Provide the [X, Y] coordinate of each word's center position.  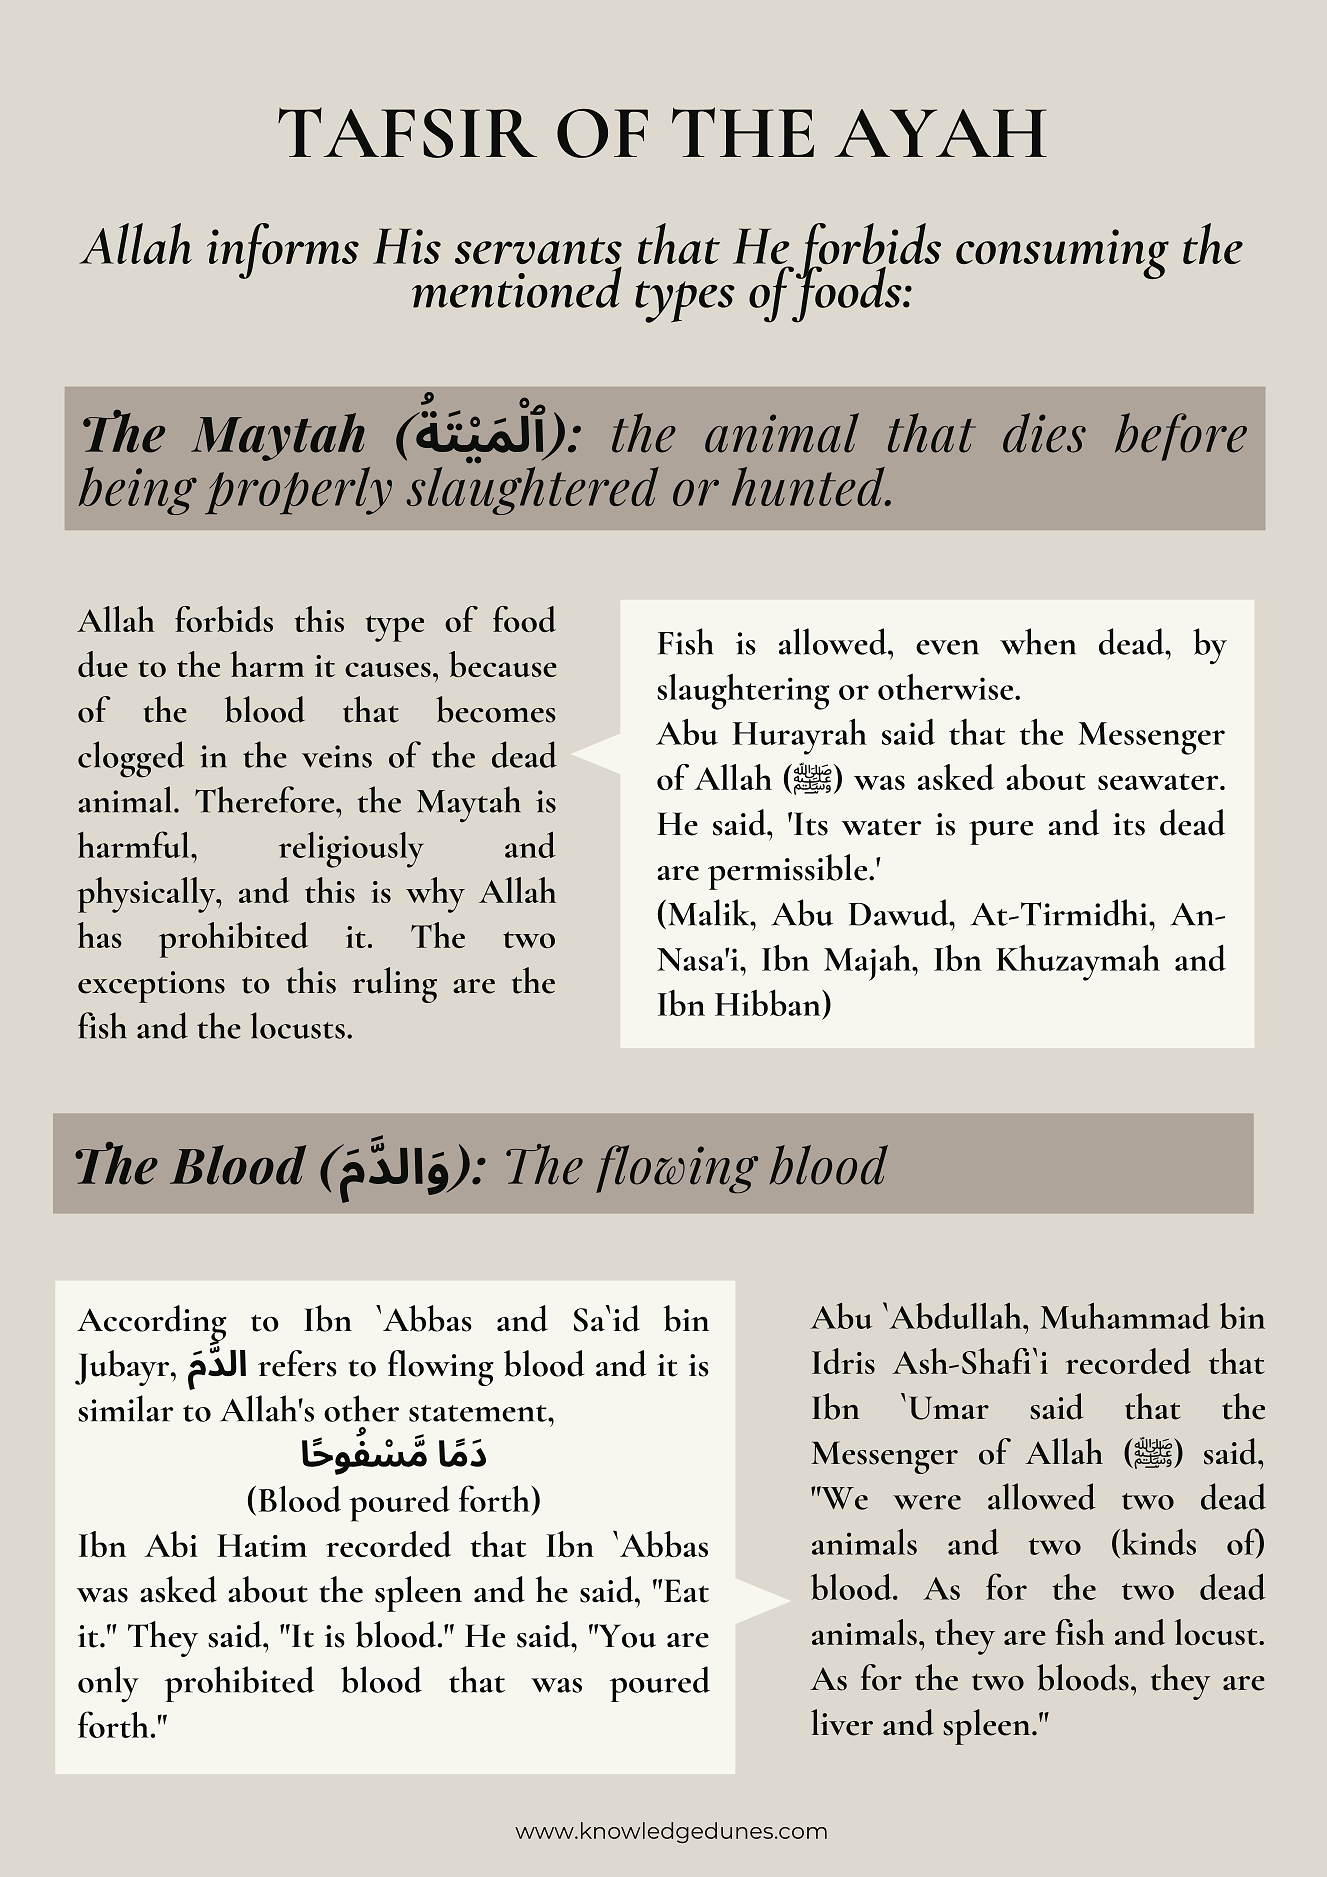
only [108, 1684]
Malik [710, 912]
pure [1001, 833]
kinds [1157, 1542]
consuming [1062, 254]
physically [147, 895]
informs [283, 251]
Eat [686, 1591]
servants [538, 252]
